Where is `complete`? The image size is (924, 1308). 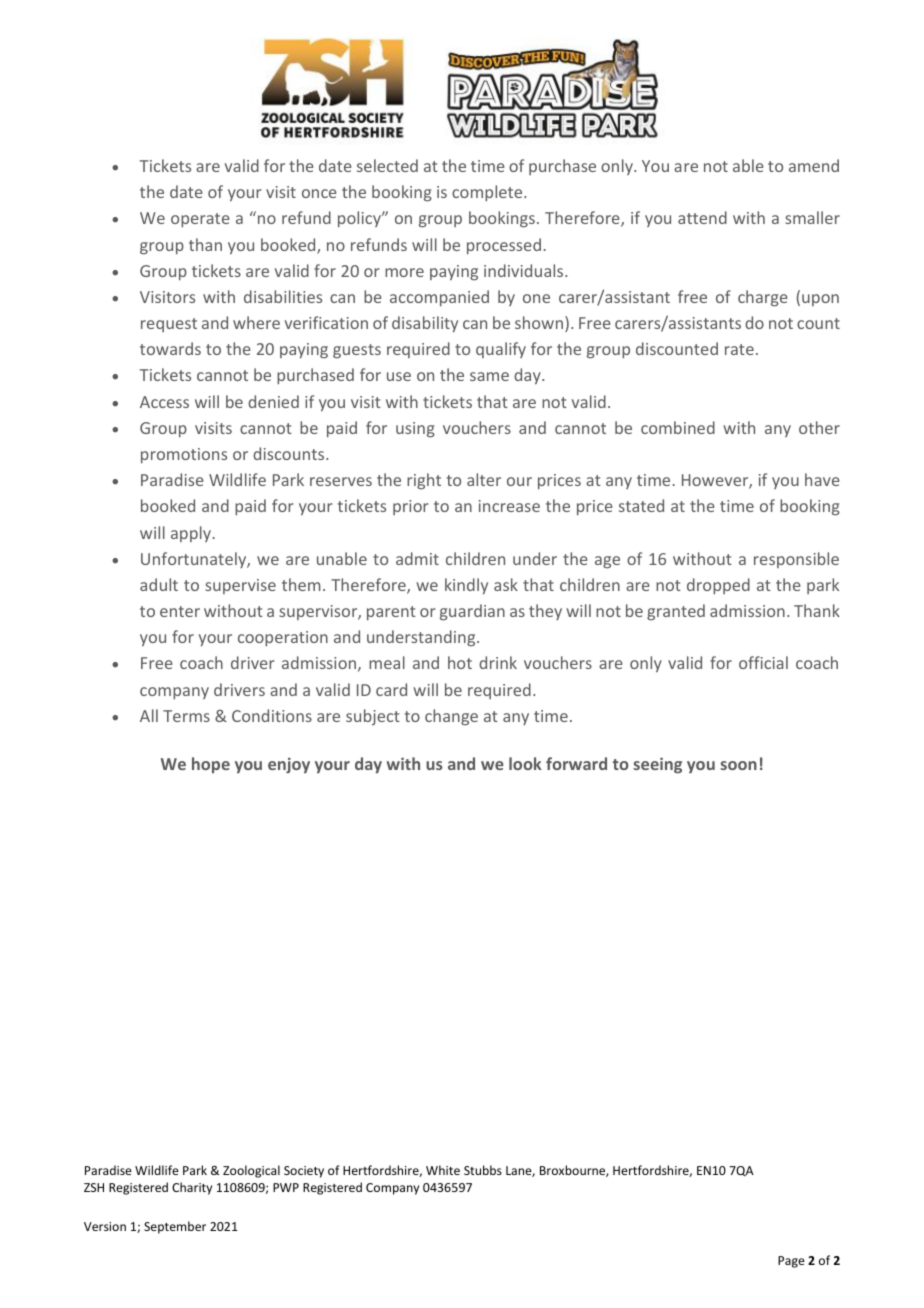 complete is located at coordinates (488, 193).
